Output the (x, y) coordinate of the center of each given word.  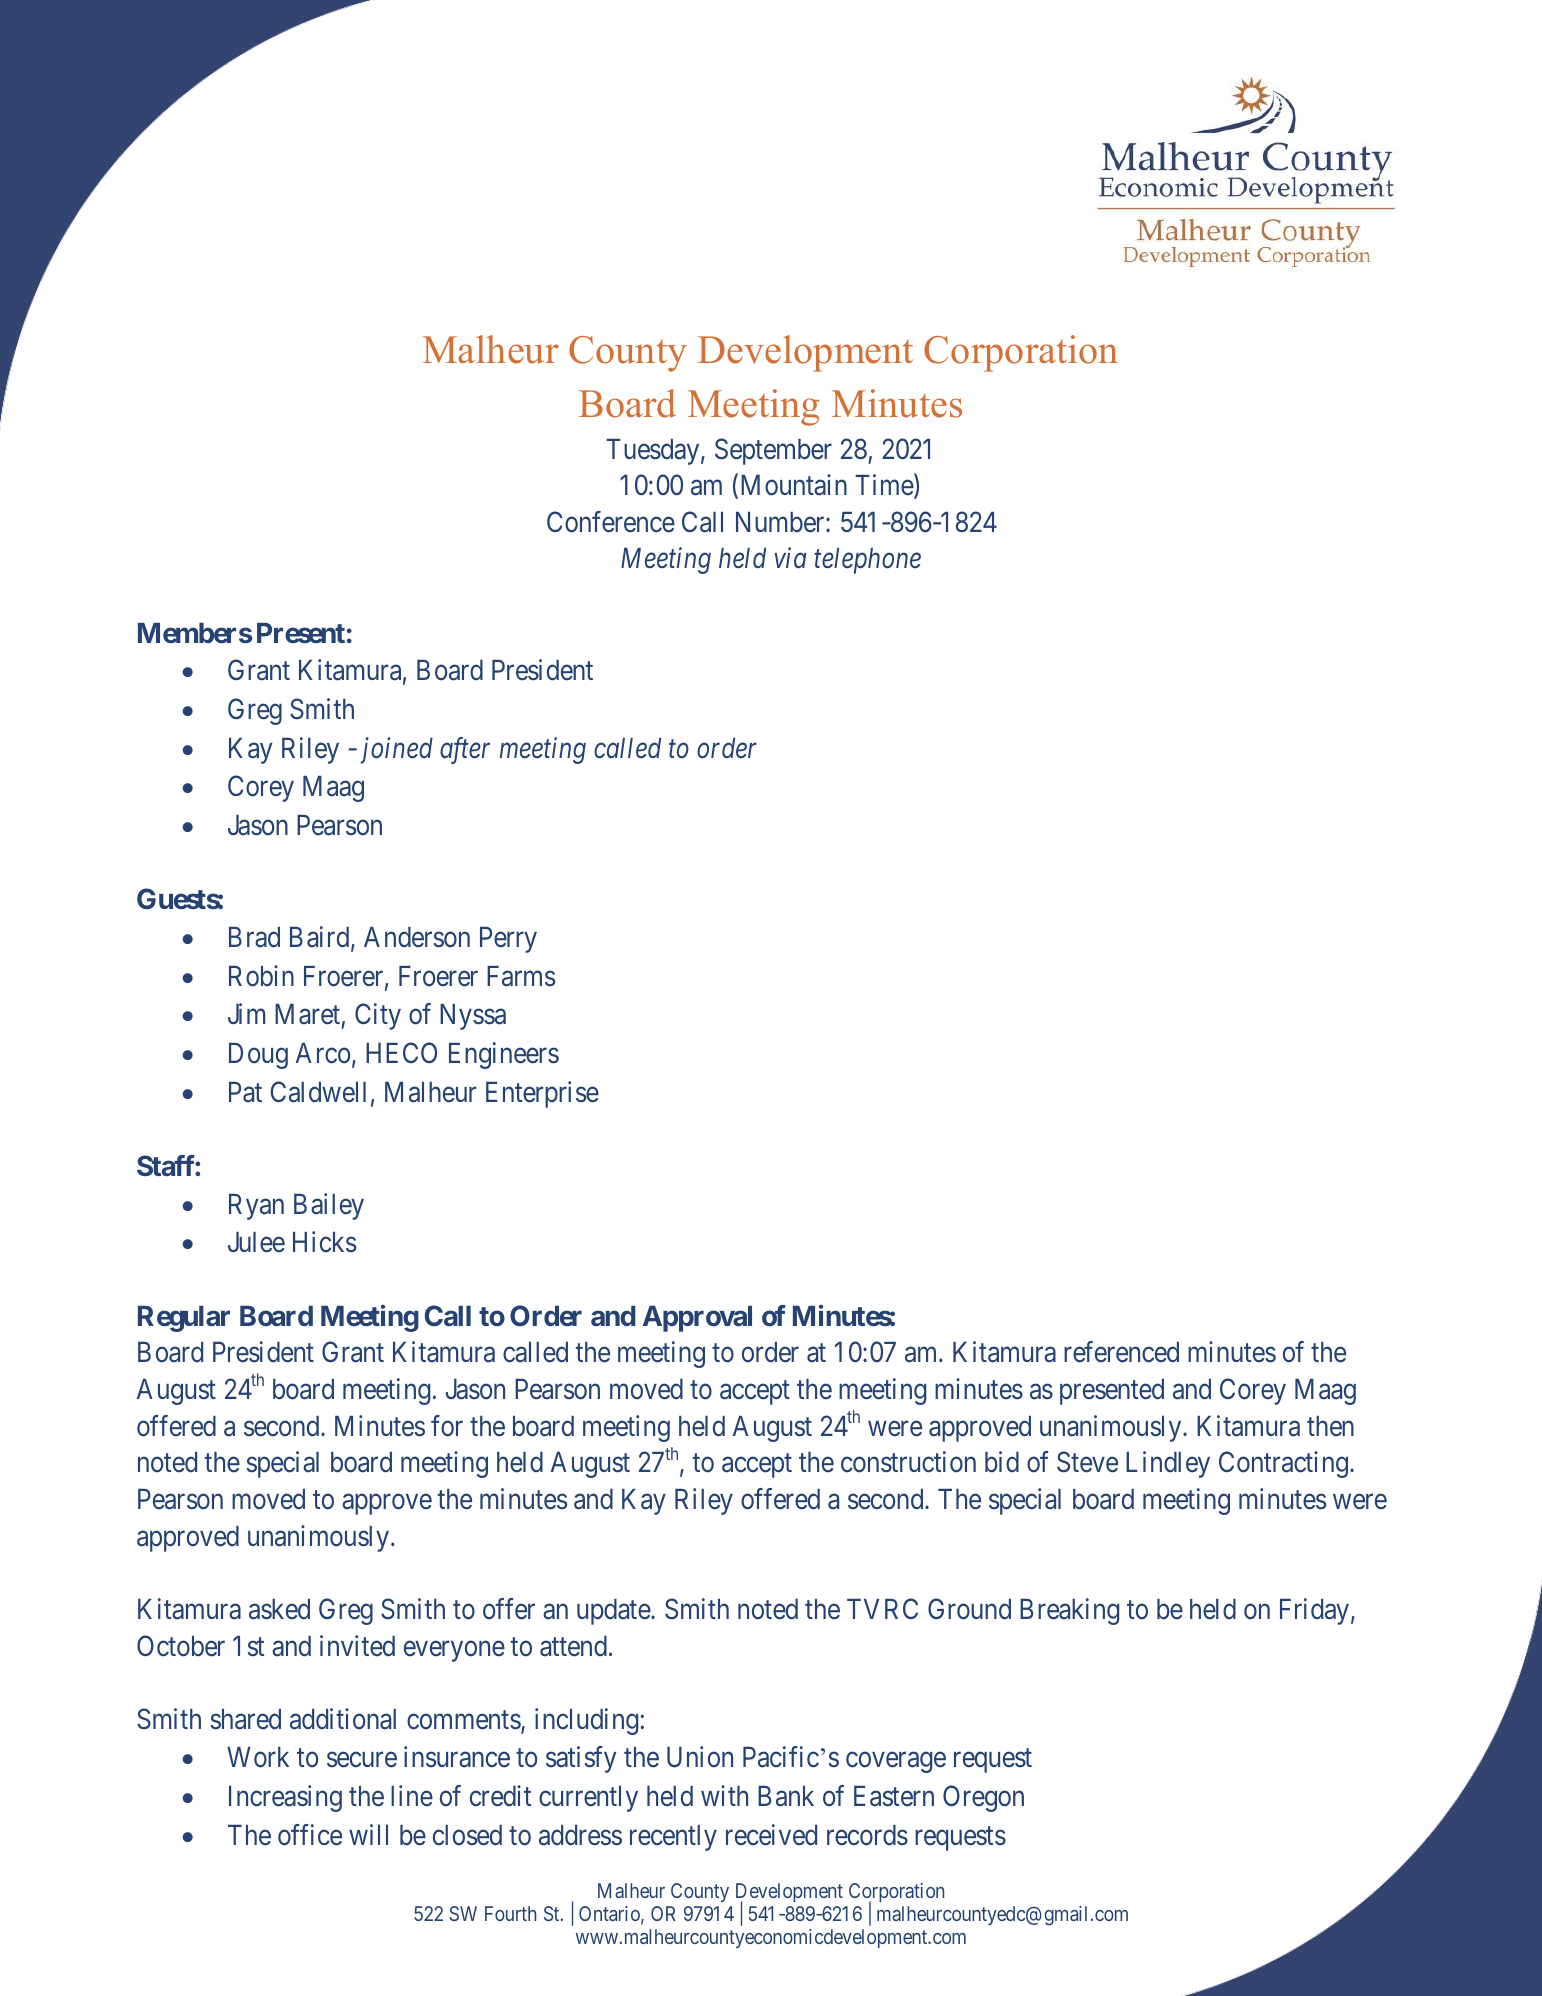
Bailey (329, 1206)
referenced (1121, 1352)
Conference (611, 522)
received (771, 1835)
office (310, 1835)
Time (885, 486)
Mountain (794, 485)
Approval (697, 1319)
